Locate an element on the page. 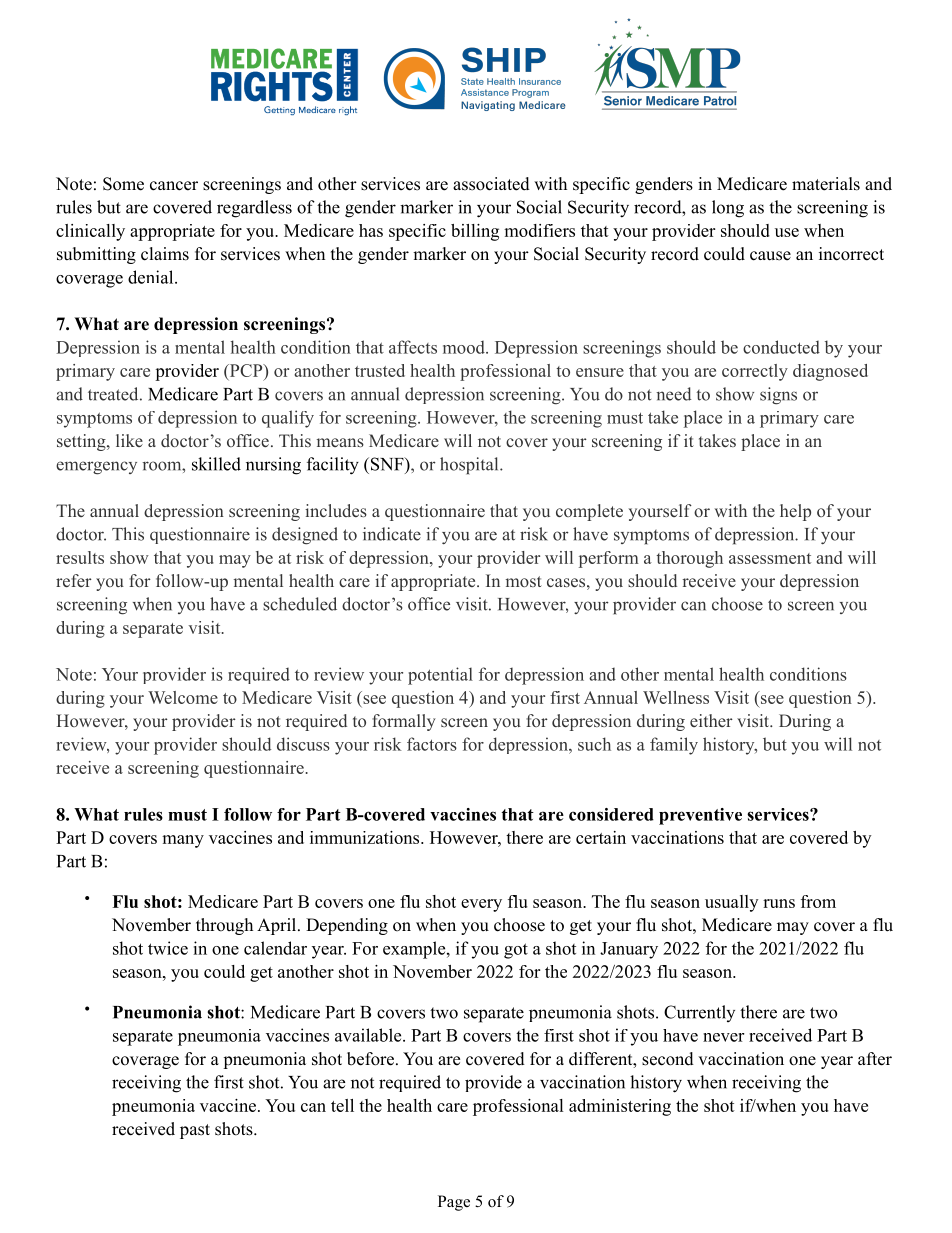 This document has height=1233, width=952. administering is located at coordinates (620, 1107).
